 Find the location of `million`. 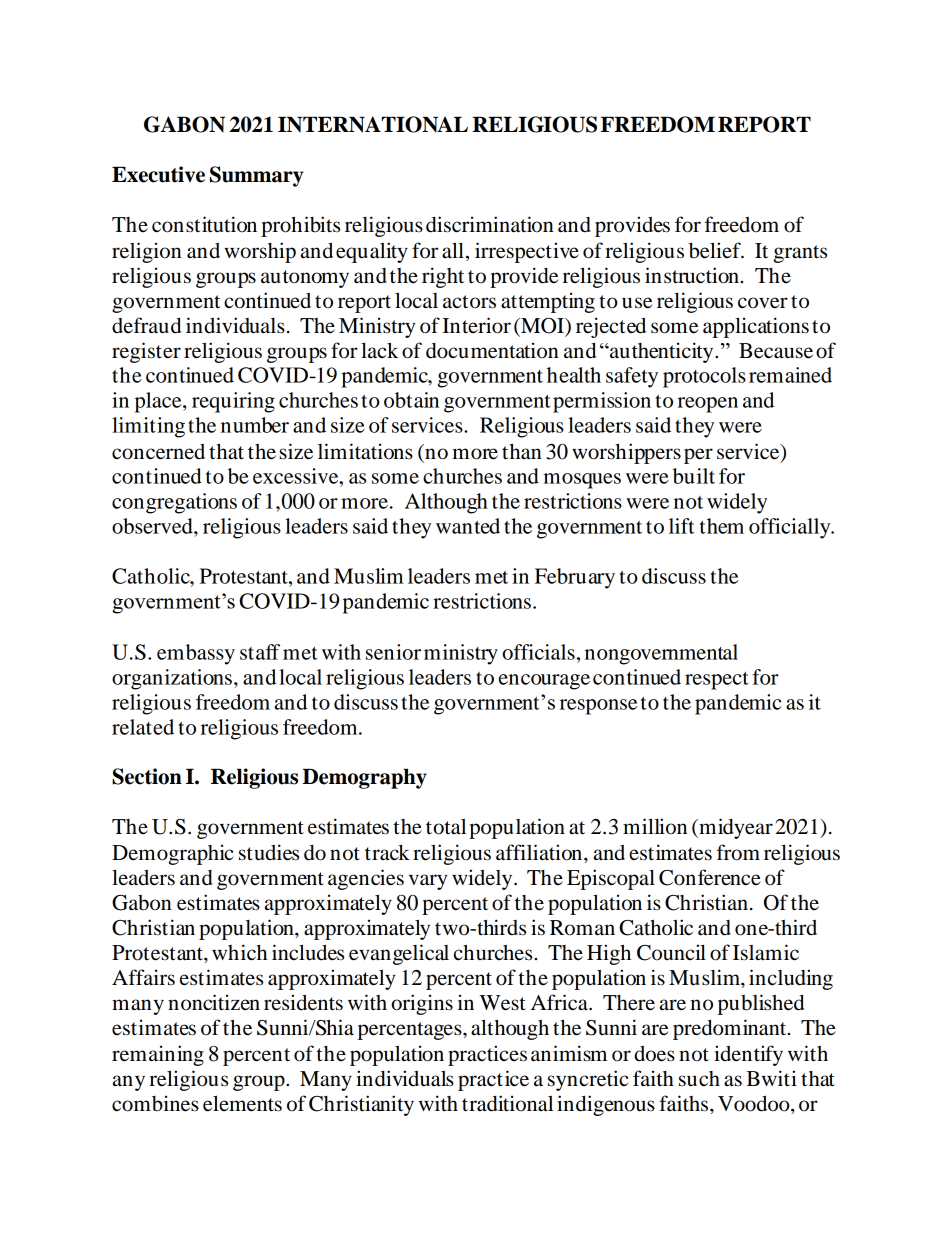

million is located at coordinates (655, 826).
